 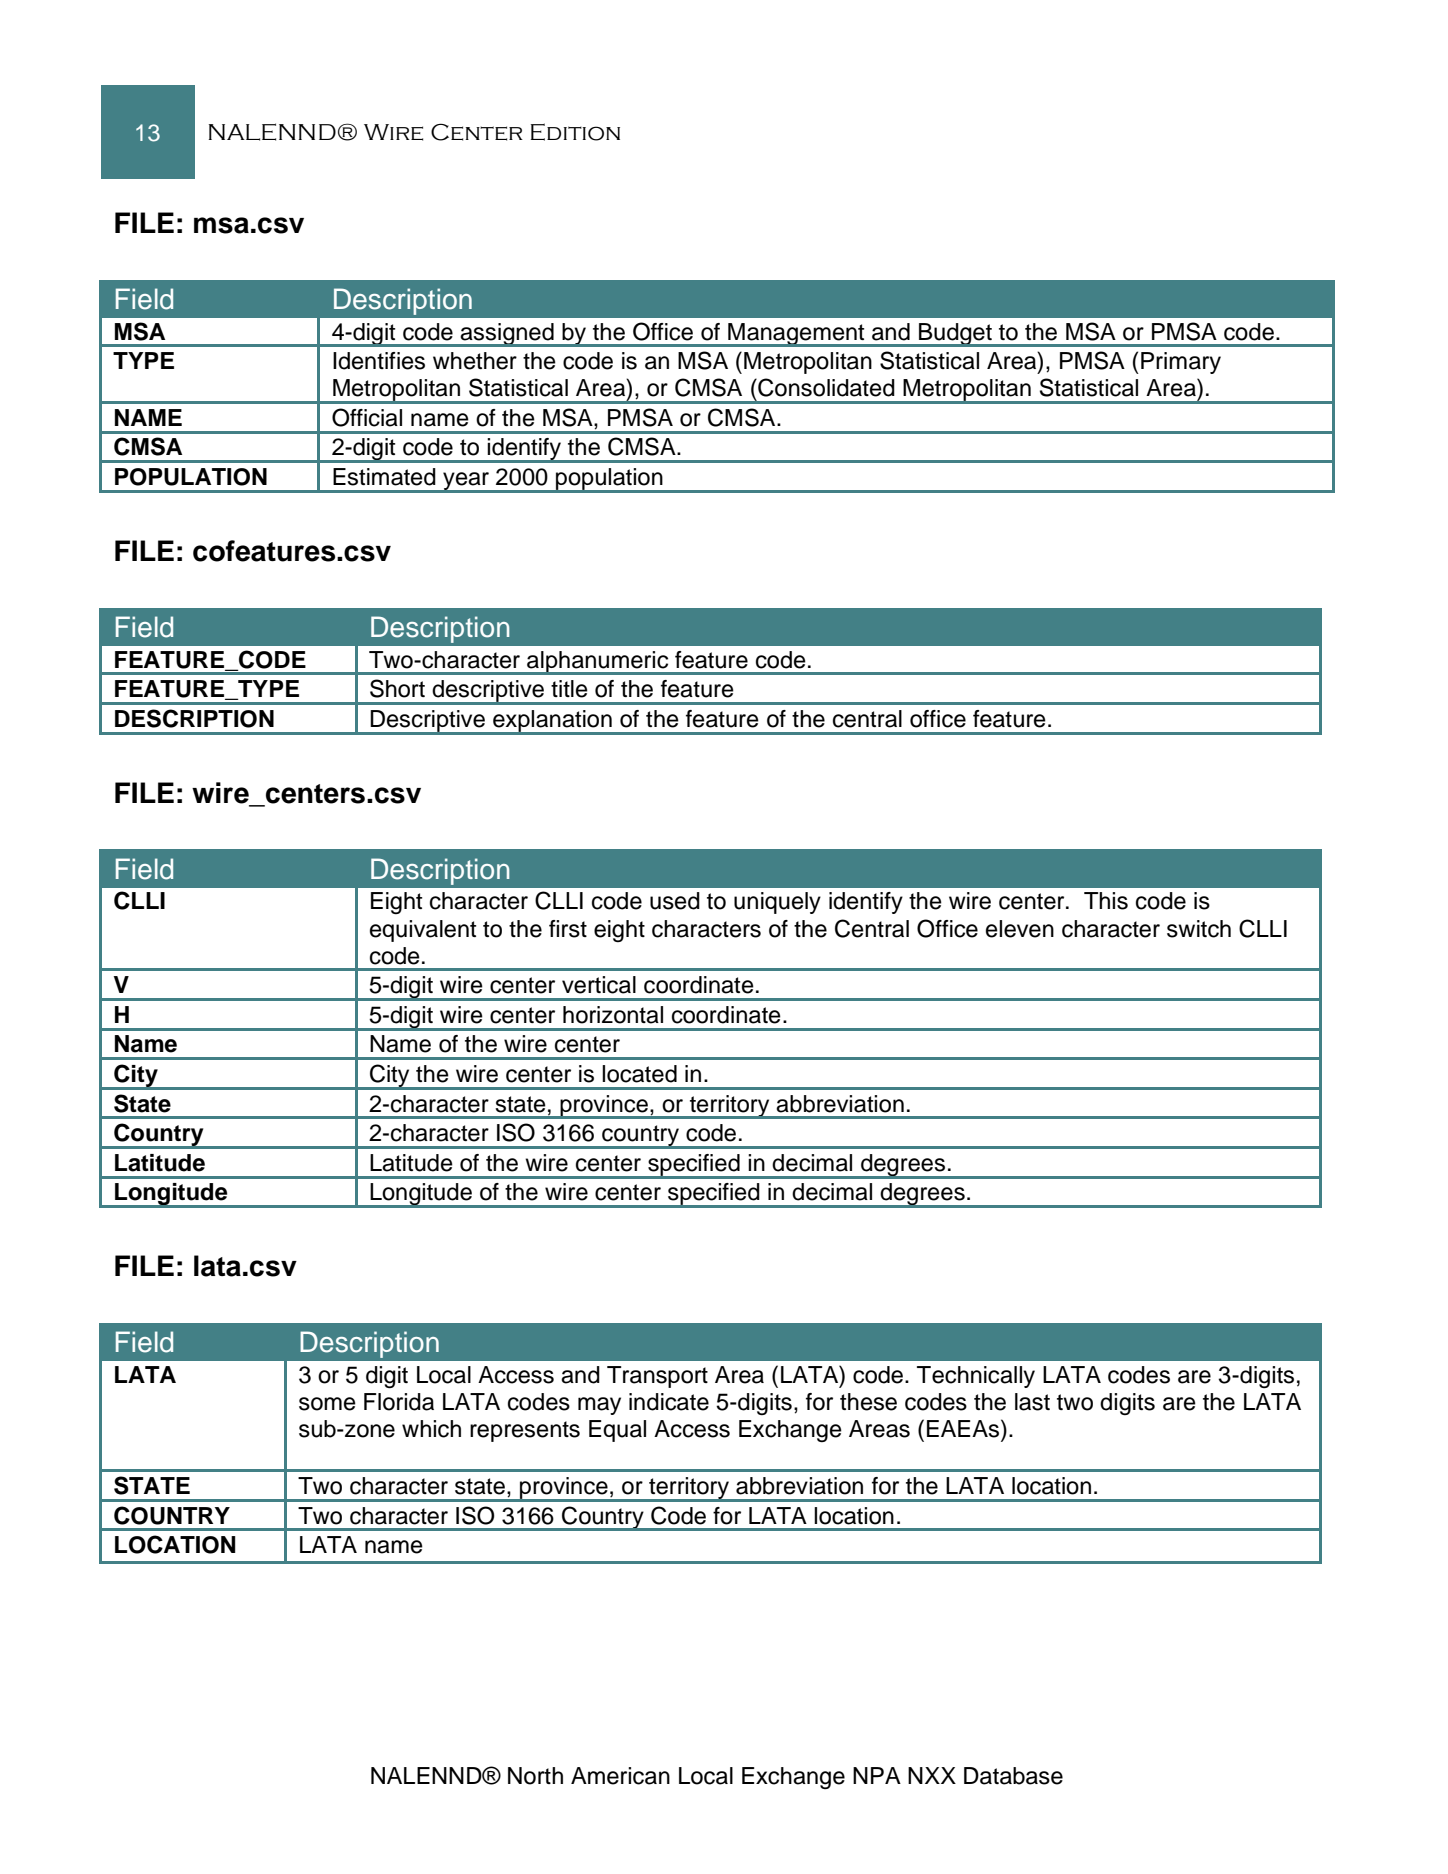 I want to click on Edition, so click(x=575, y=132).
